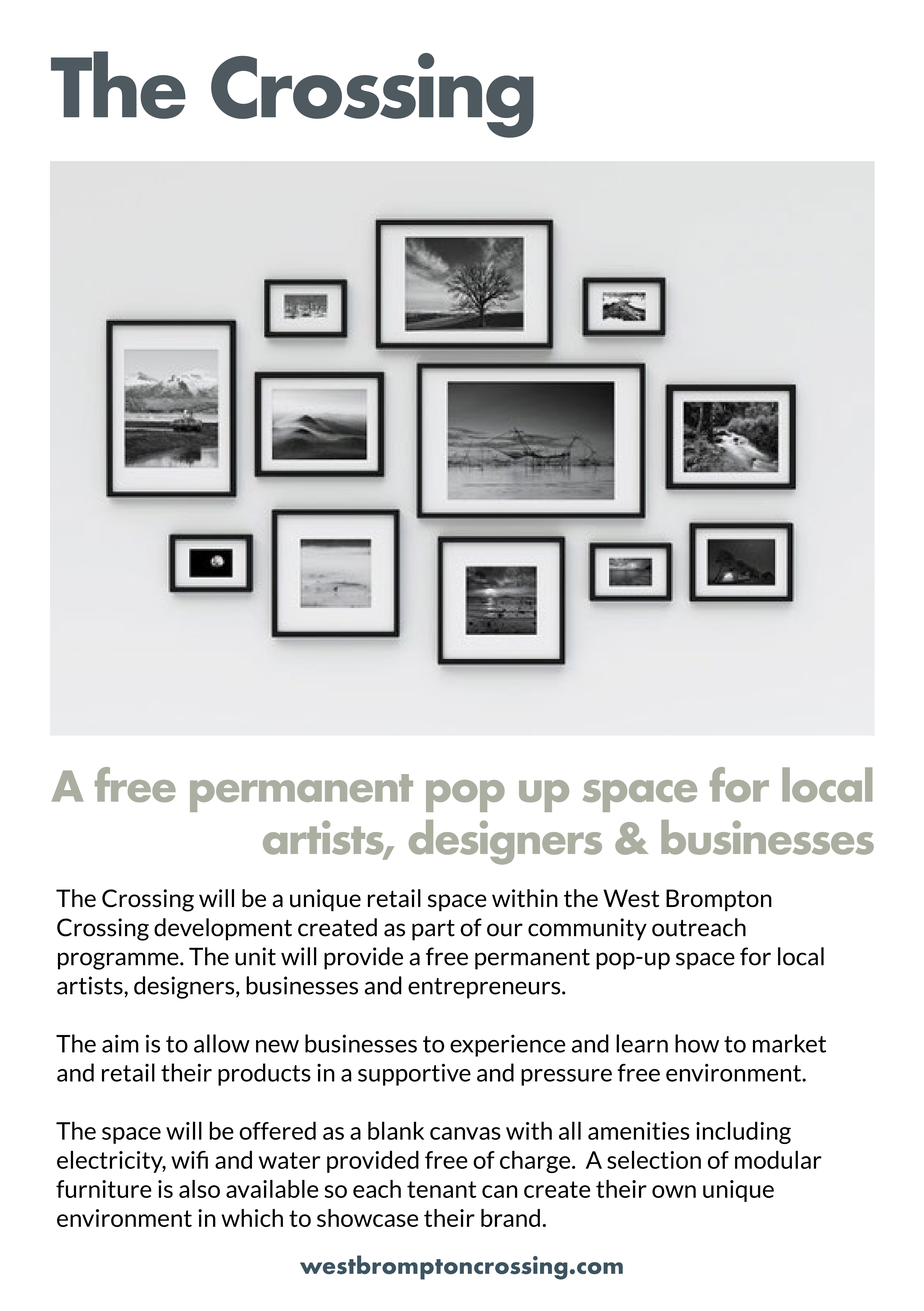 The image size is (924, 1311). I want to click on products, so click(264, 1074).
